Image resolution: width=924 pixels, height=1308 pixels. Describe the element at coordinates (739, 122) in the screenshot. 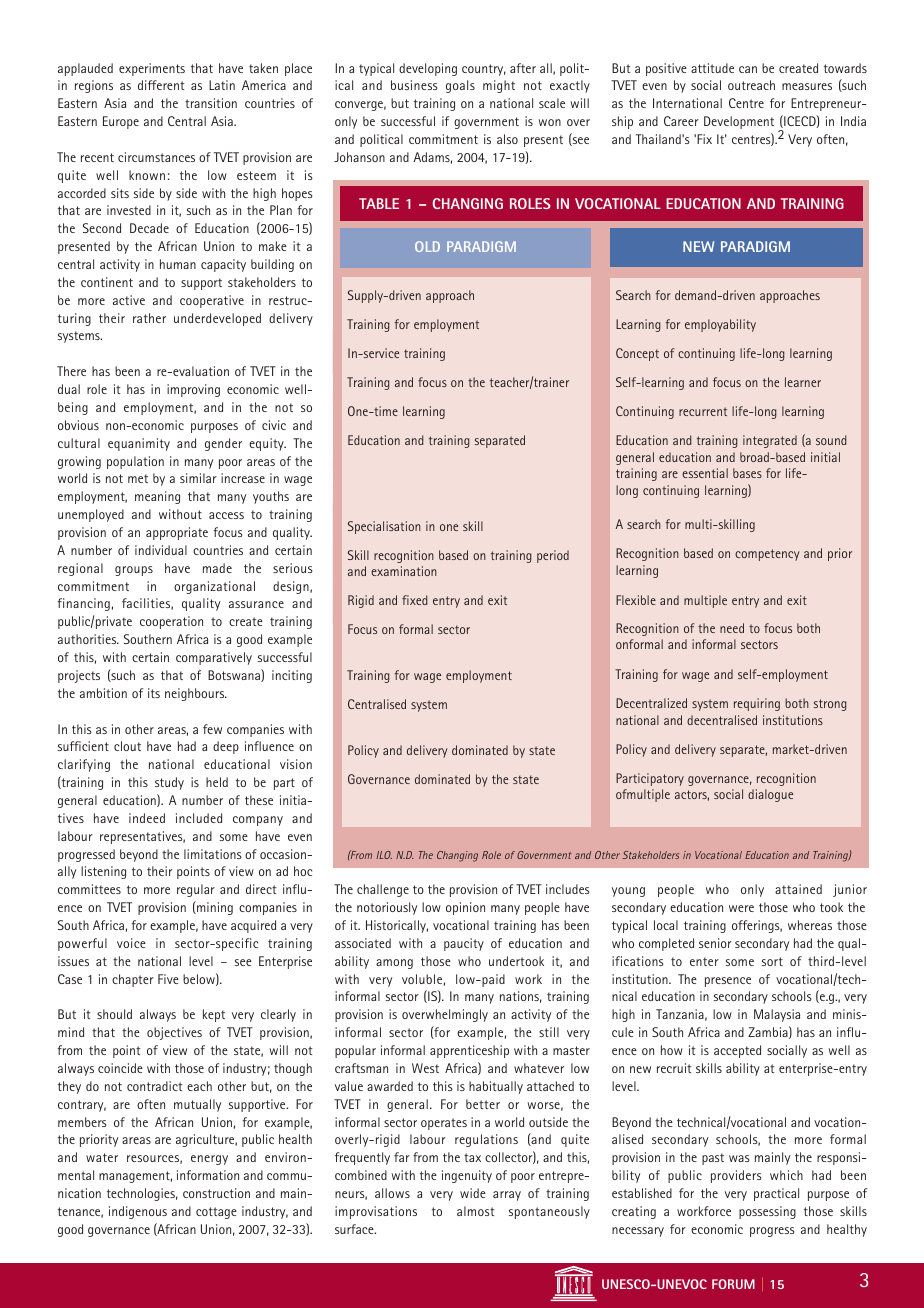

I see `Development` at that location.
